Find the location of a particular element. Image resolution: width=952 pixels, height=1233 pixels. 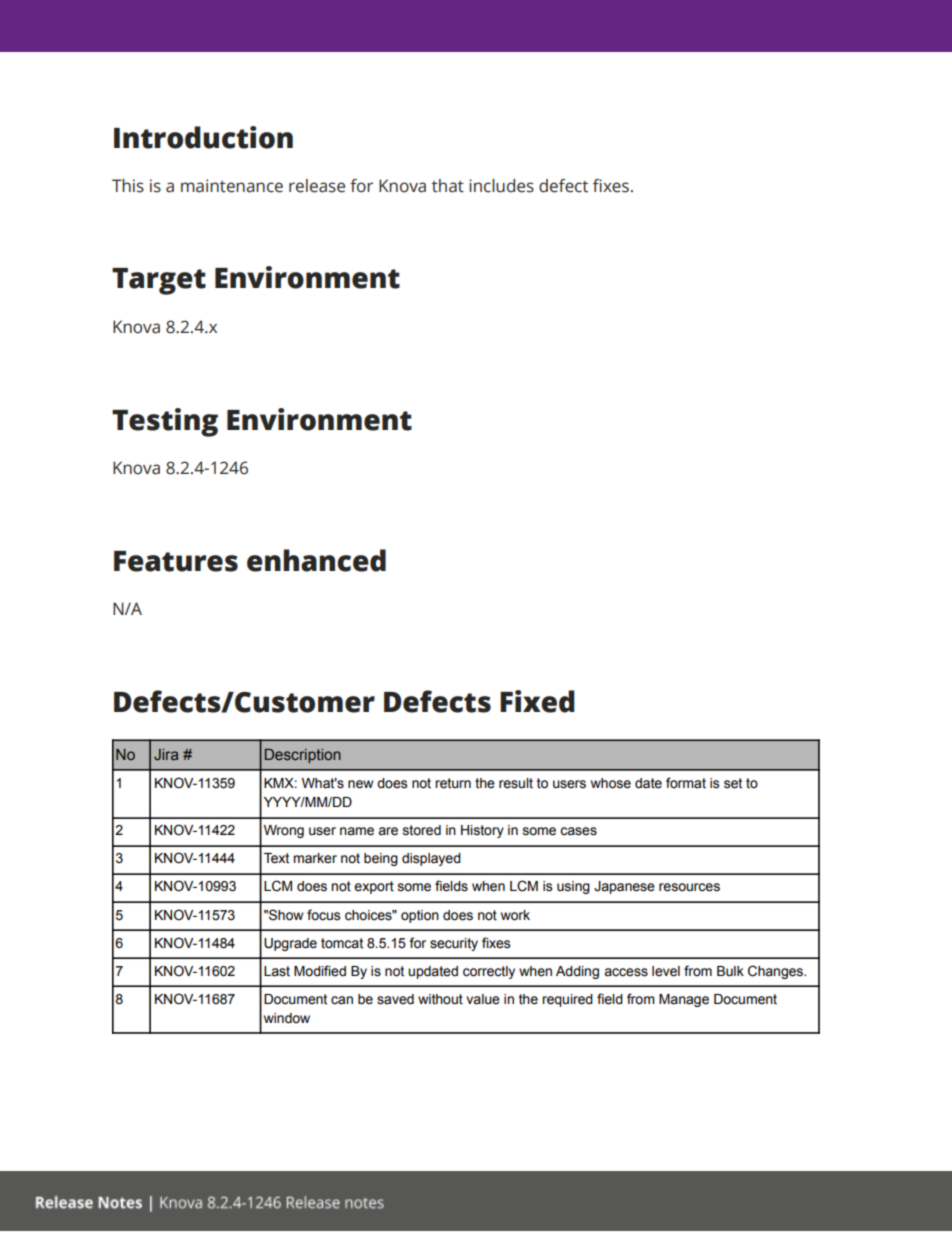

includes is located at coordinates (501, 186).
